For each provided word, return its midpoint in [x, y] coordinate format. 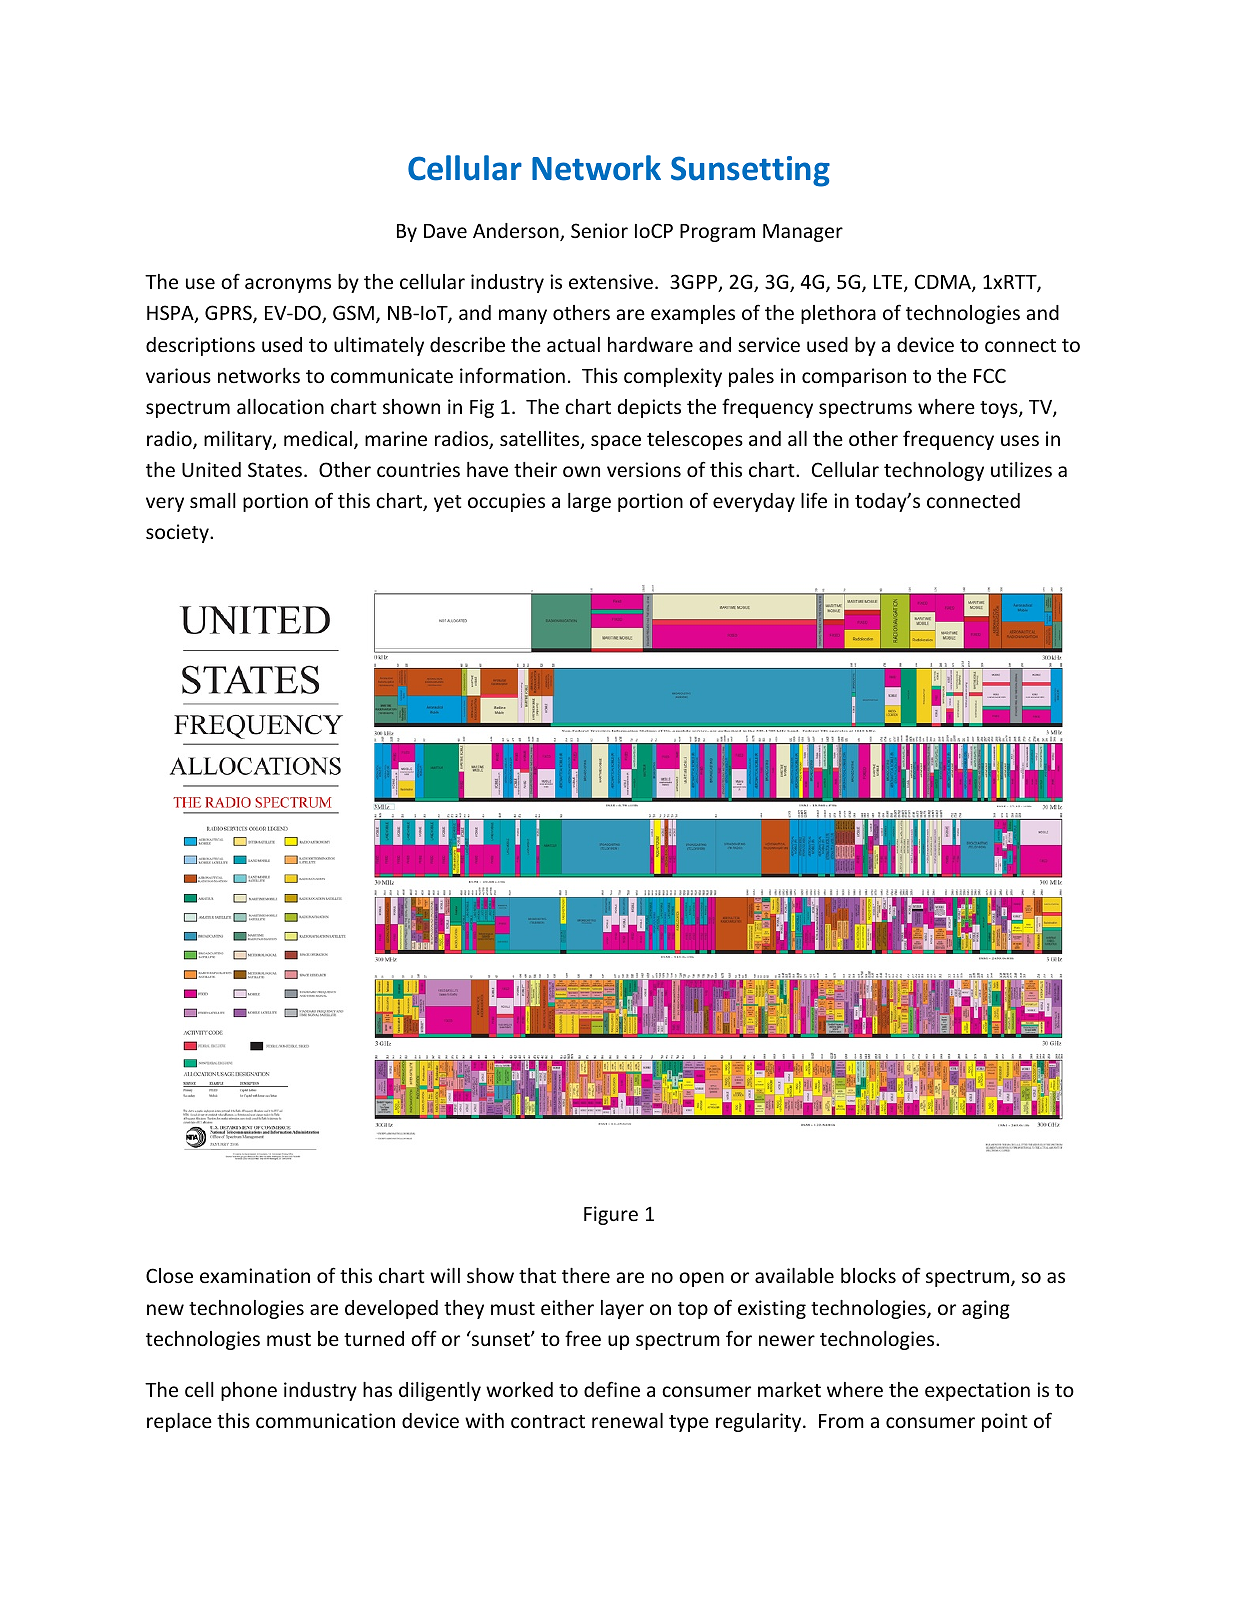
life [814, 500]
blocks [868, 1275]
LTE [889, 283]
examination [255, 1275]
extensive [611, 281]
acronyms [288, 285]
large [589, 502]
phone [249, 1391]
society [178, 533]
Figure [611, 1215]
